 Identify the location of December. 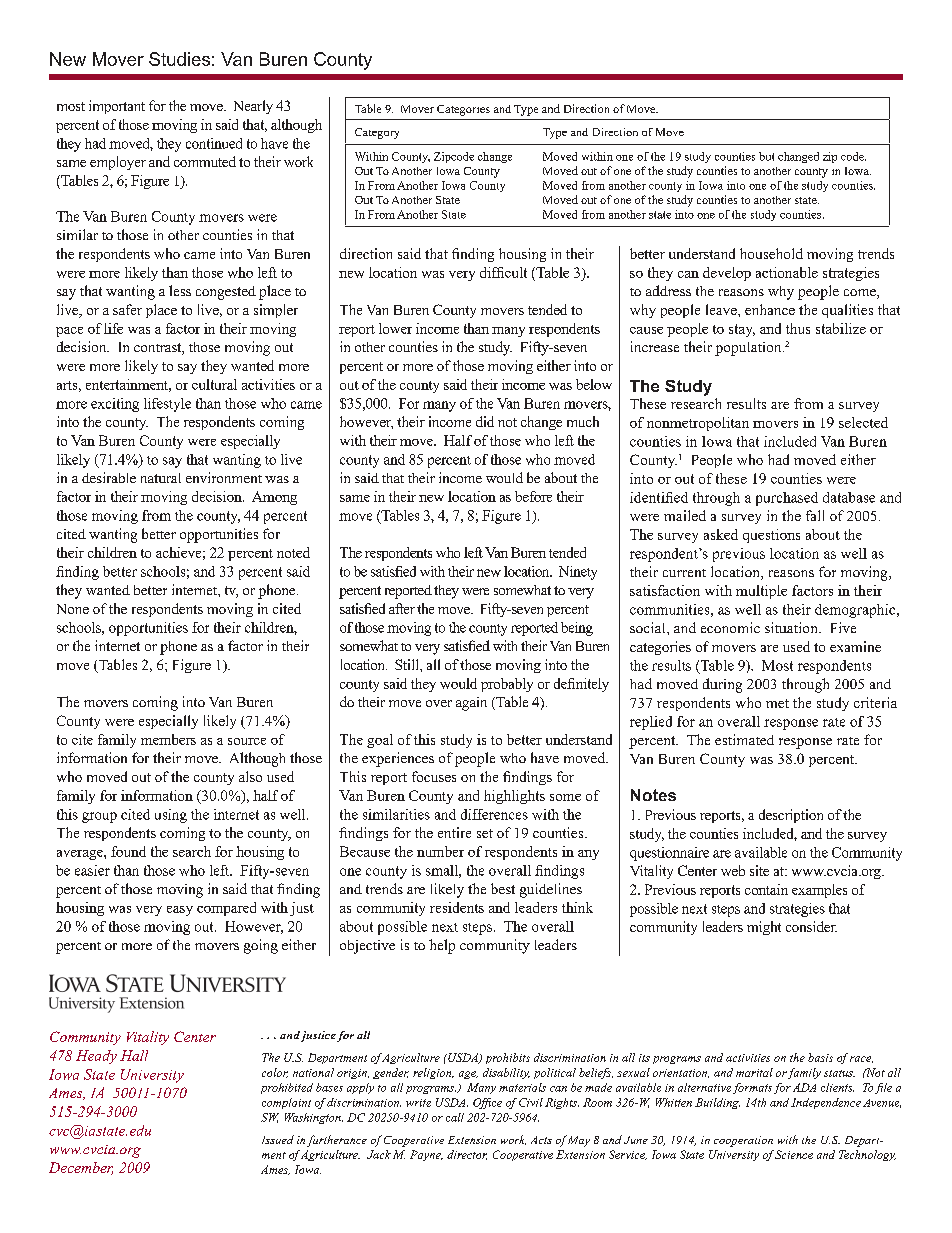
(81, 1168).
